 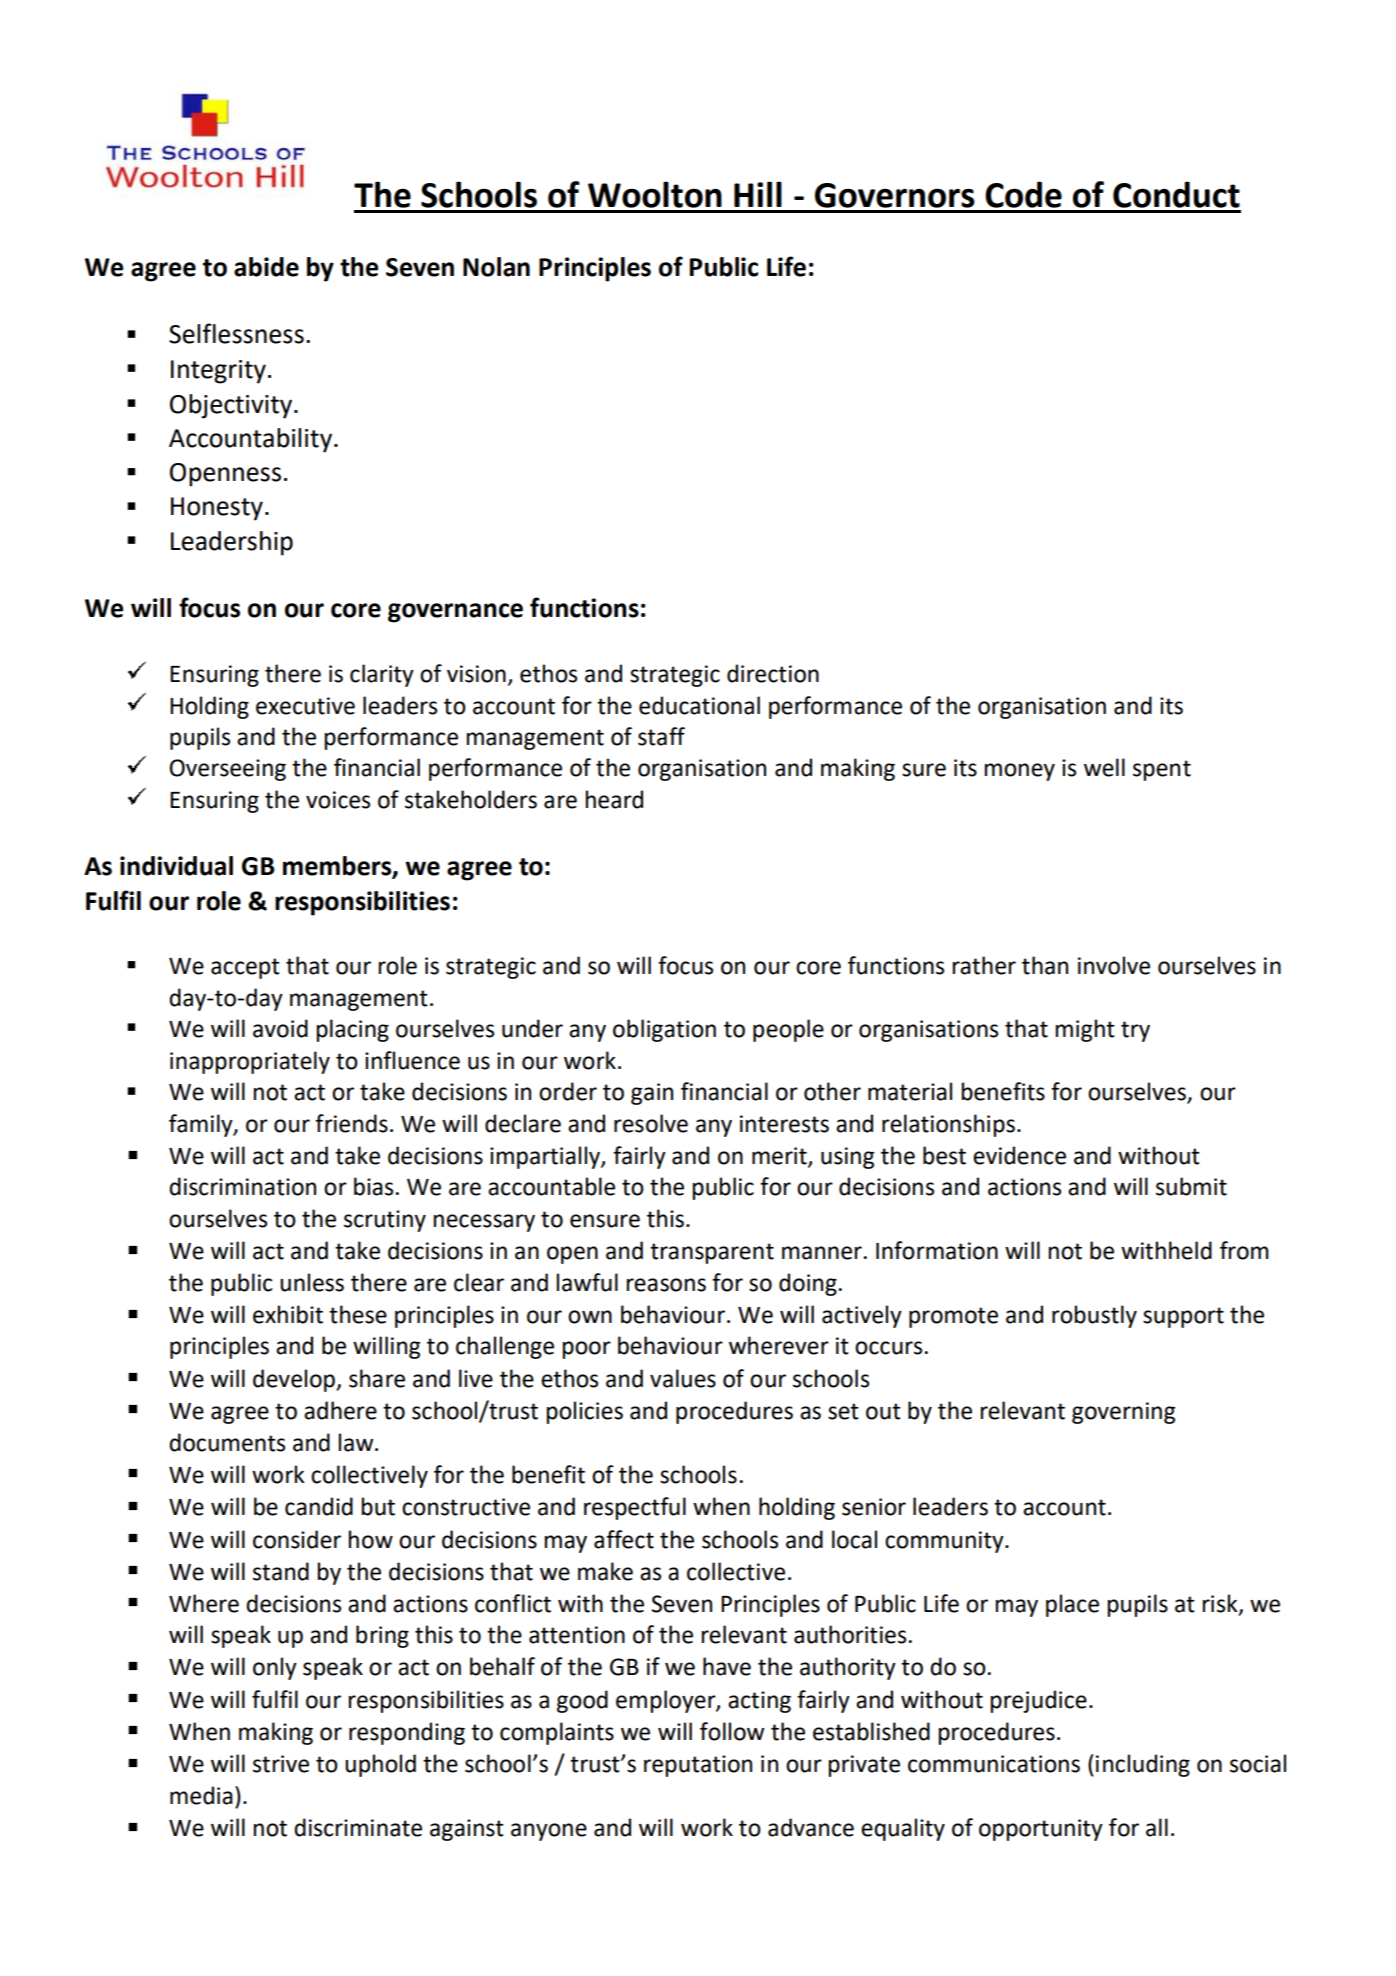 I want to click on including, so click(x=1143, y=1765).
